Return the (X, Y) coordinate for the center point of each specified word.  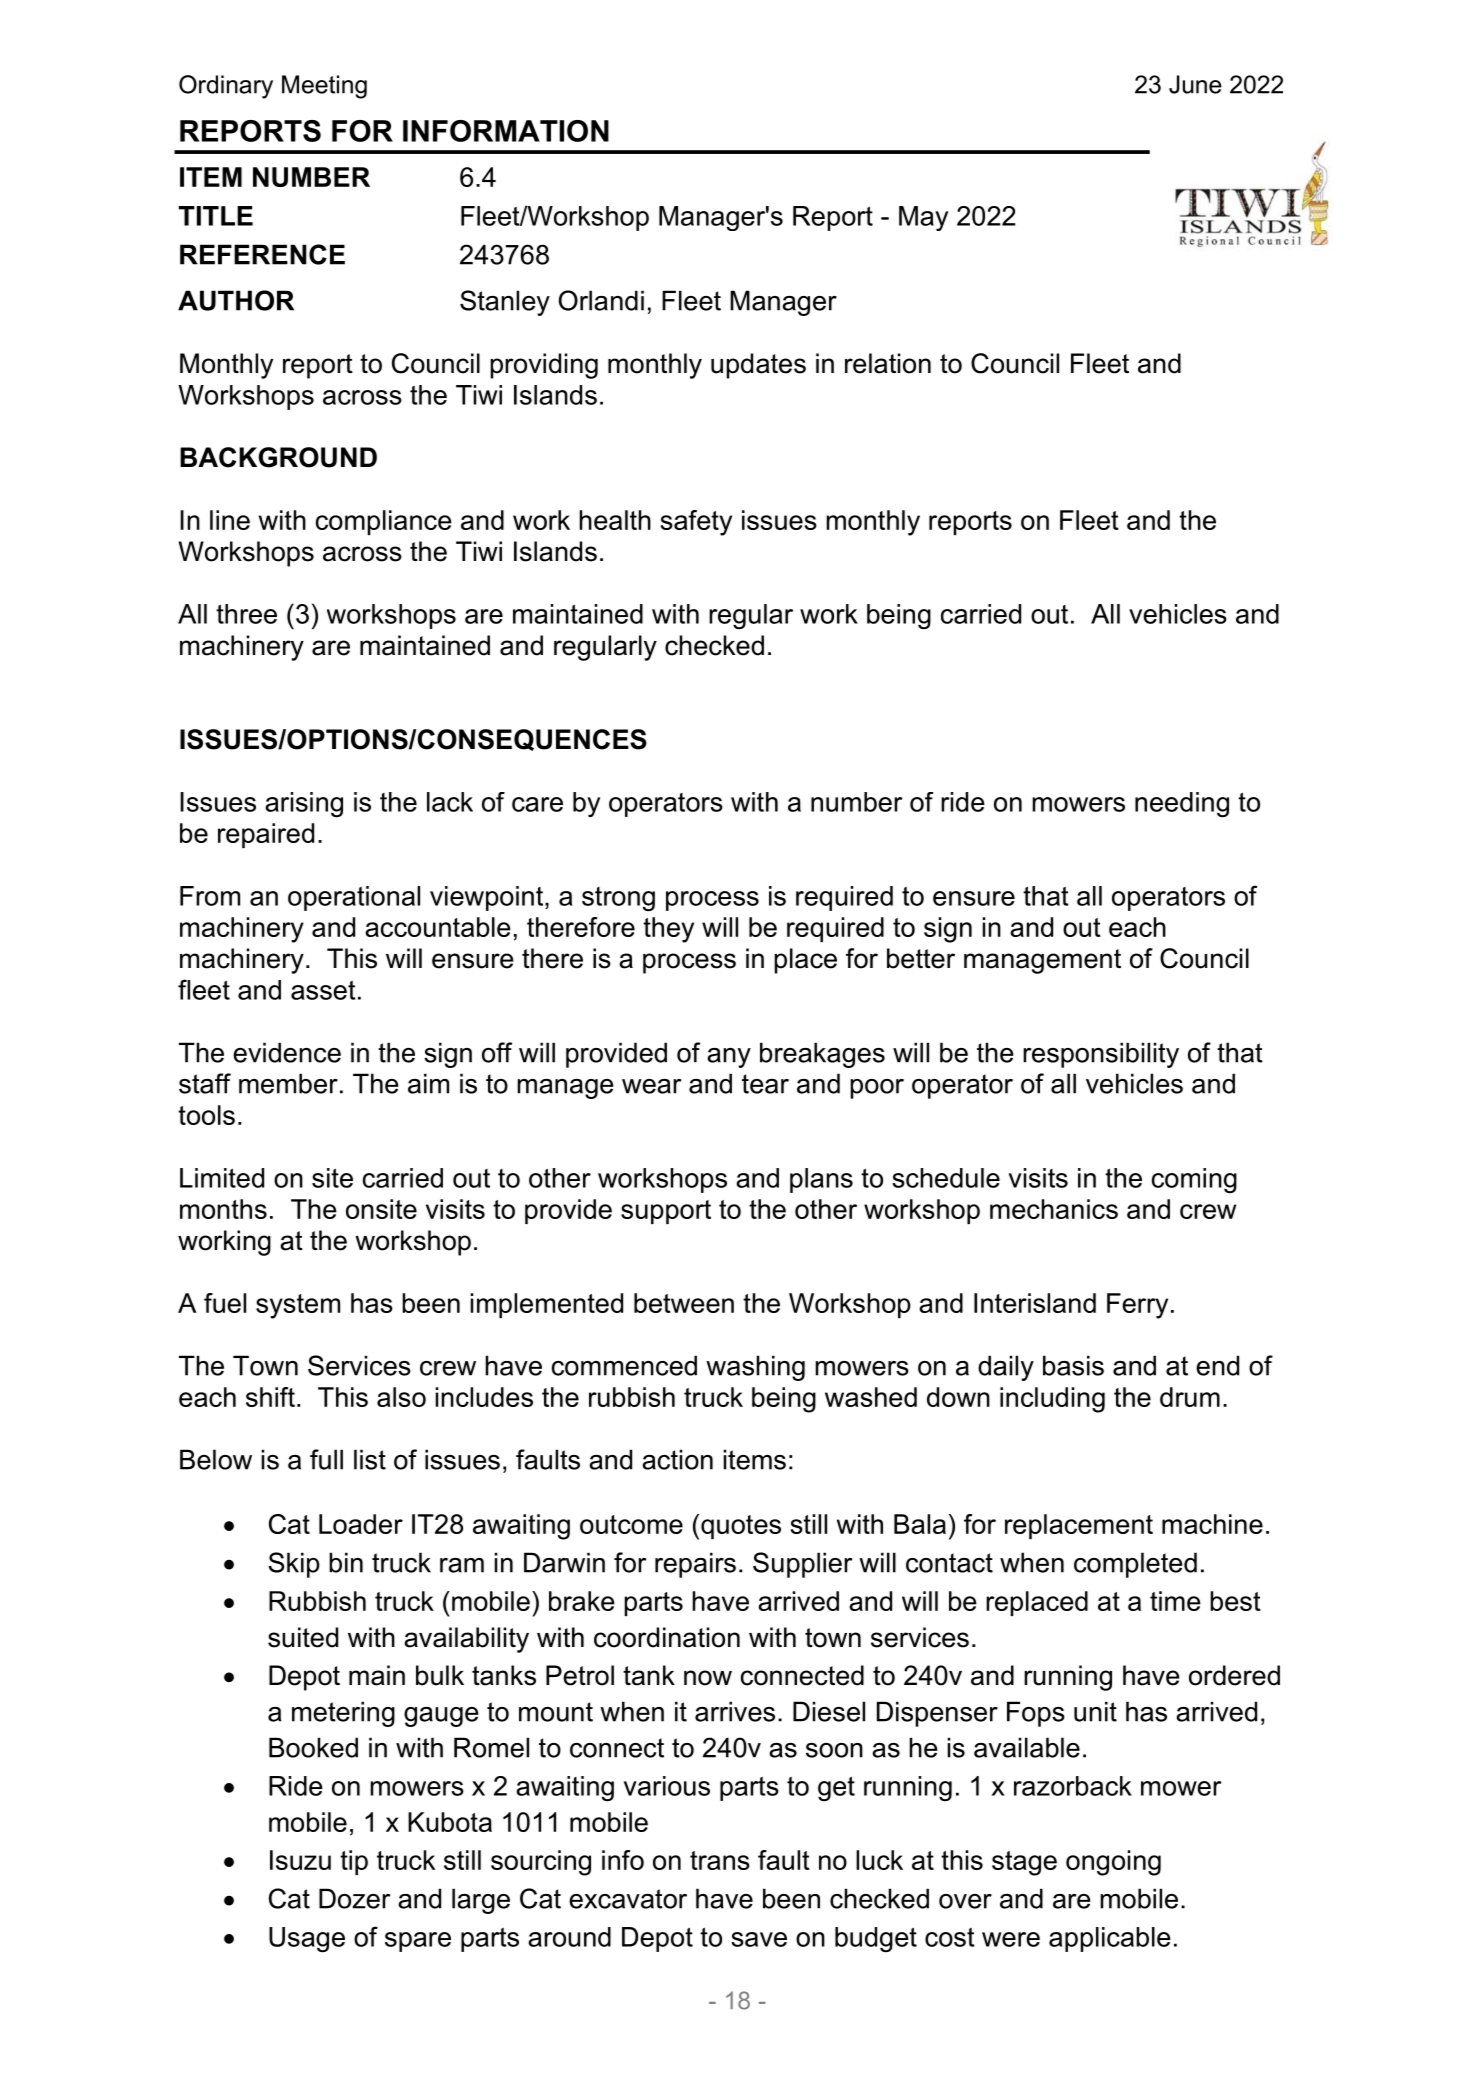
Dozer (354, 1898)
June (1195, 84)
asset (323, 990)
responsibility (1101, 1055)
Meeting (324, 87)
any (729, 1058)
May (923, 218)
